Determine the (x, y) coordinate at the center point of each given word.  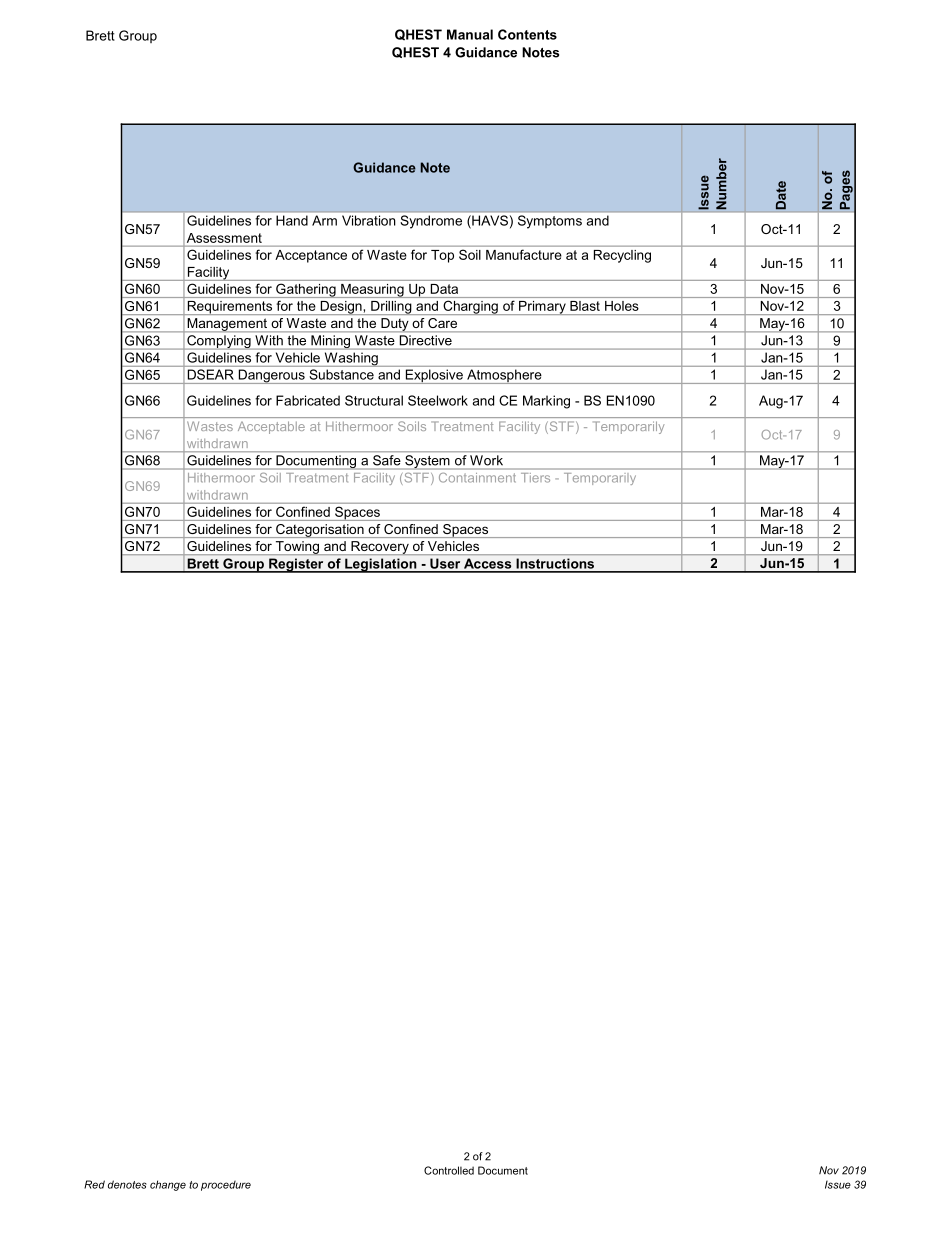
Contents (527, 34)
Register (296, 565)
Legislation (381, 565)
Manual (470, 34)
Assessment (224, 238)
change (168, 1185)
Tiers (537, 477)
